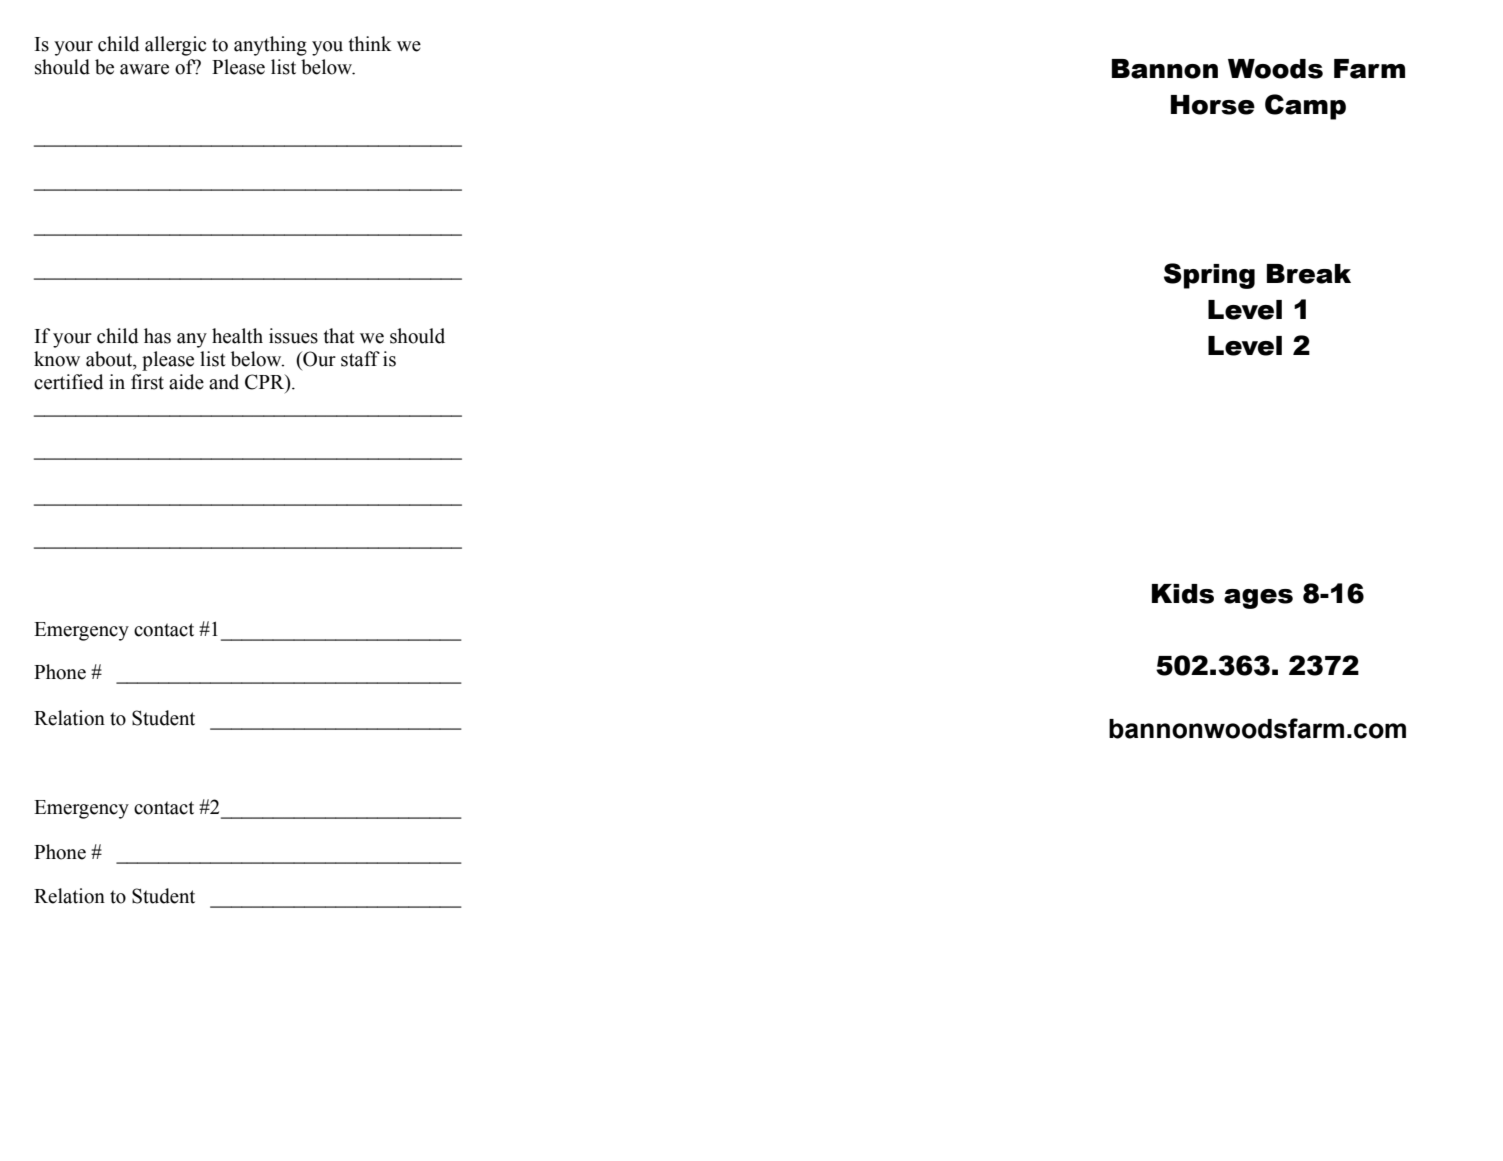 The height and width of the image is (1161, 1503). What do you see at coordinates (1213, 105) in the image?
I see `Horse` at bounding box center [1213, 105].
